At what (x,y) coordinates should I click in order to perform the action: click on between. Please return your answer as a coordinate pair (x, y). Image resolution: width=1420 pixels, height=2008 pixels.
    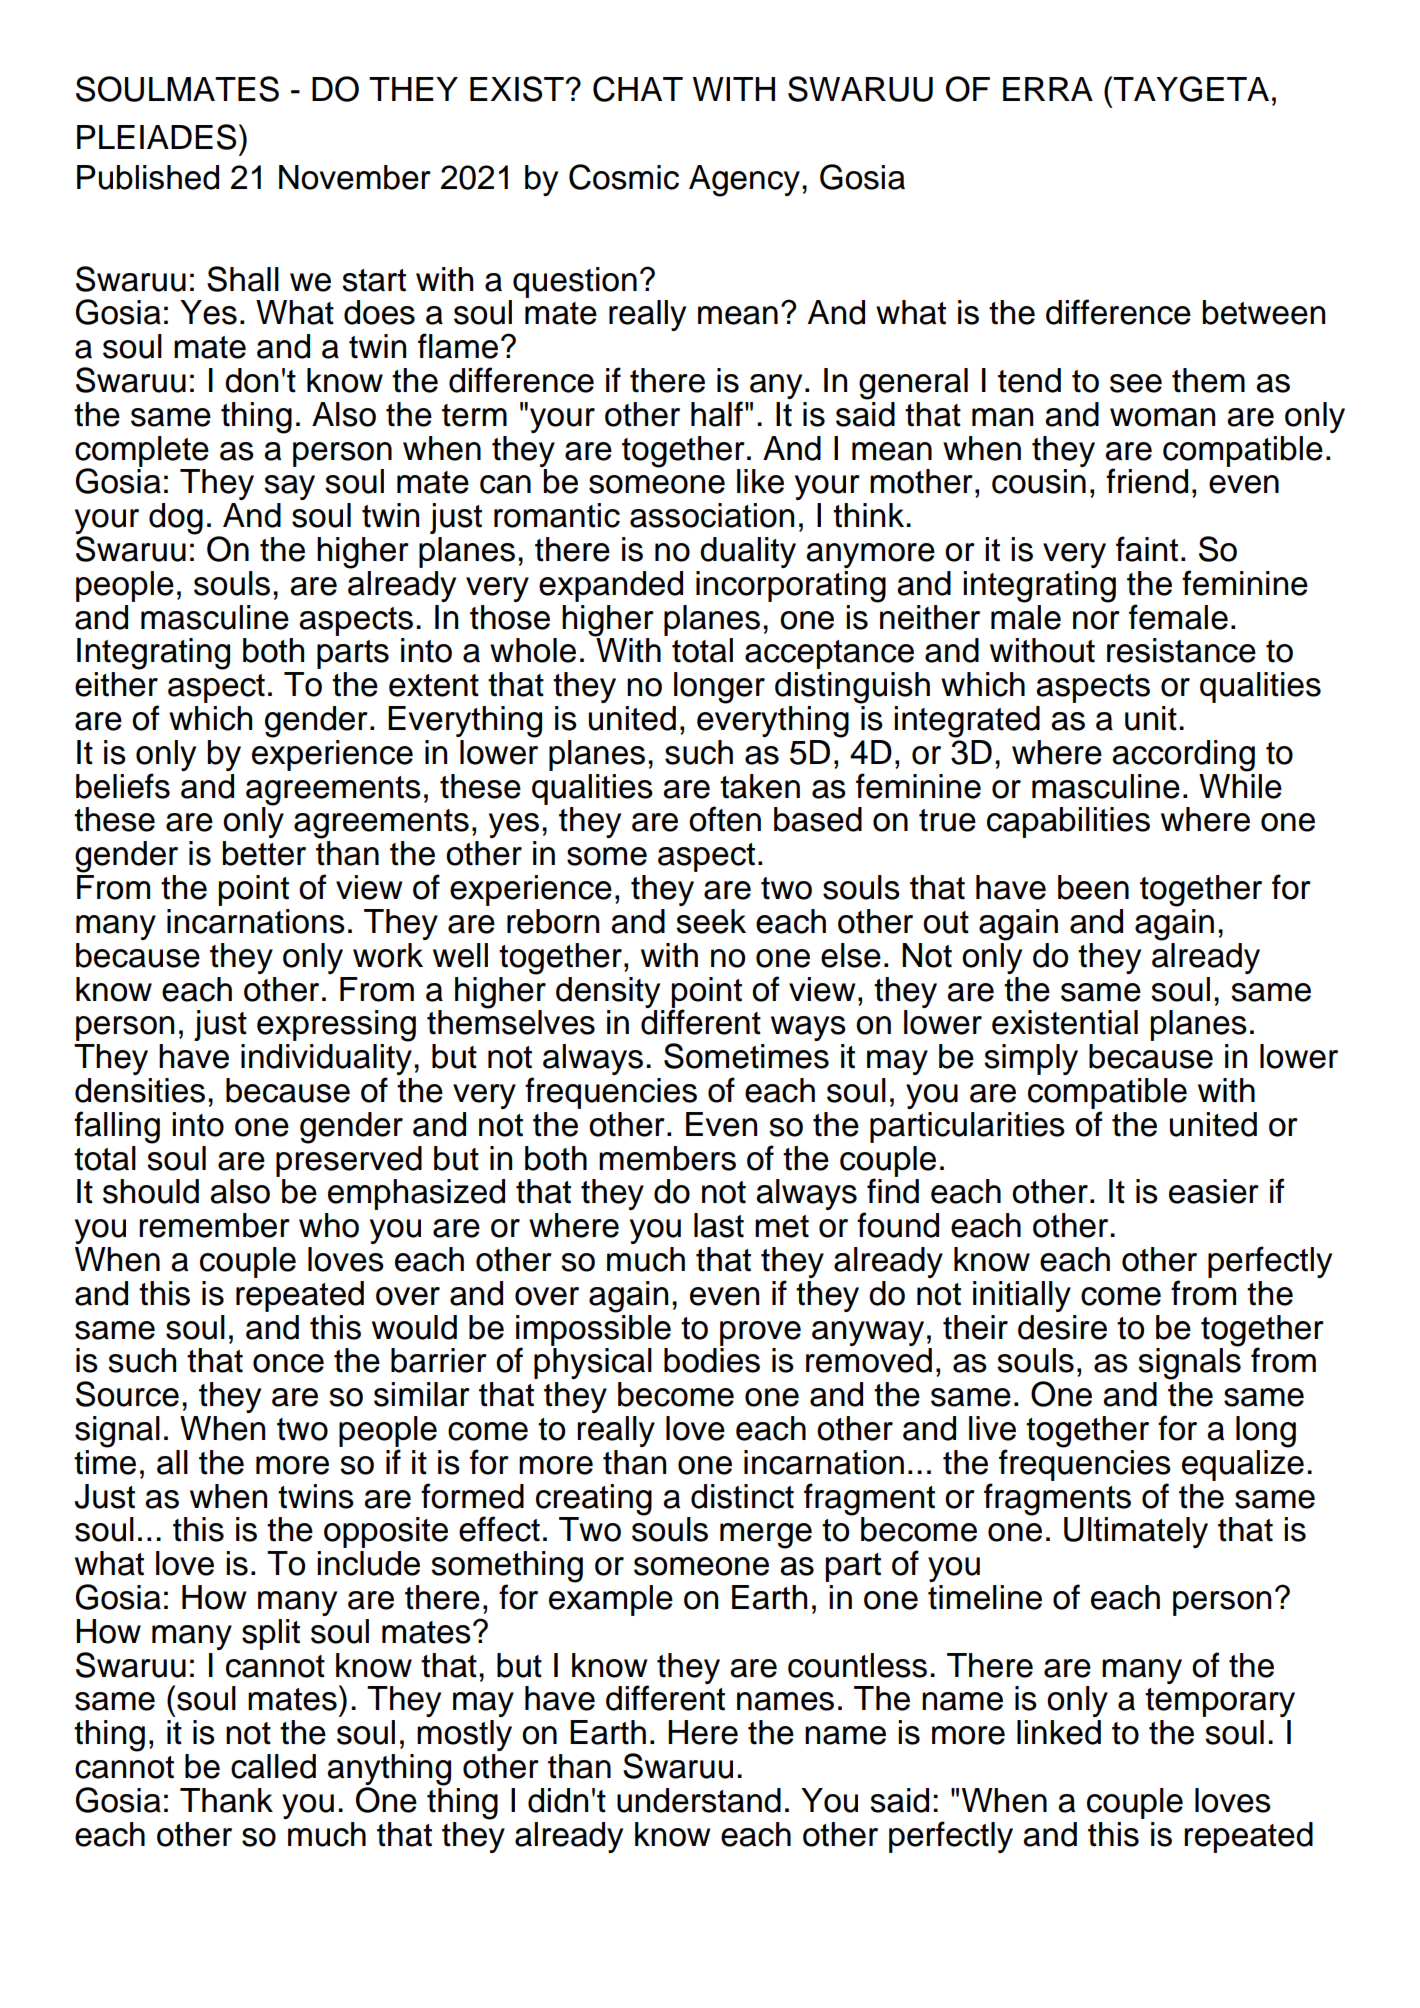
    Looking at the image, I should click on (1264, 312).
